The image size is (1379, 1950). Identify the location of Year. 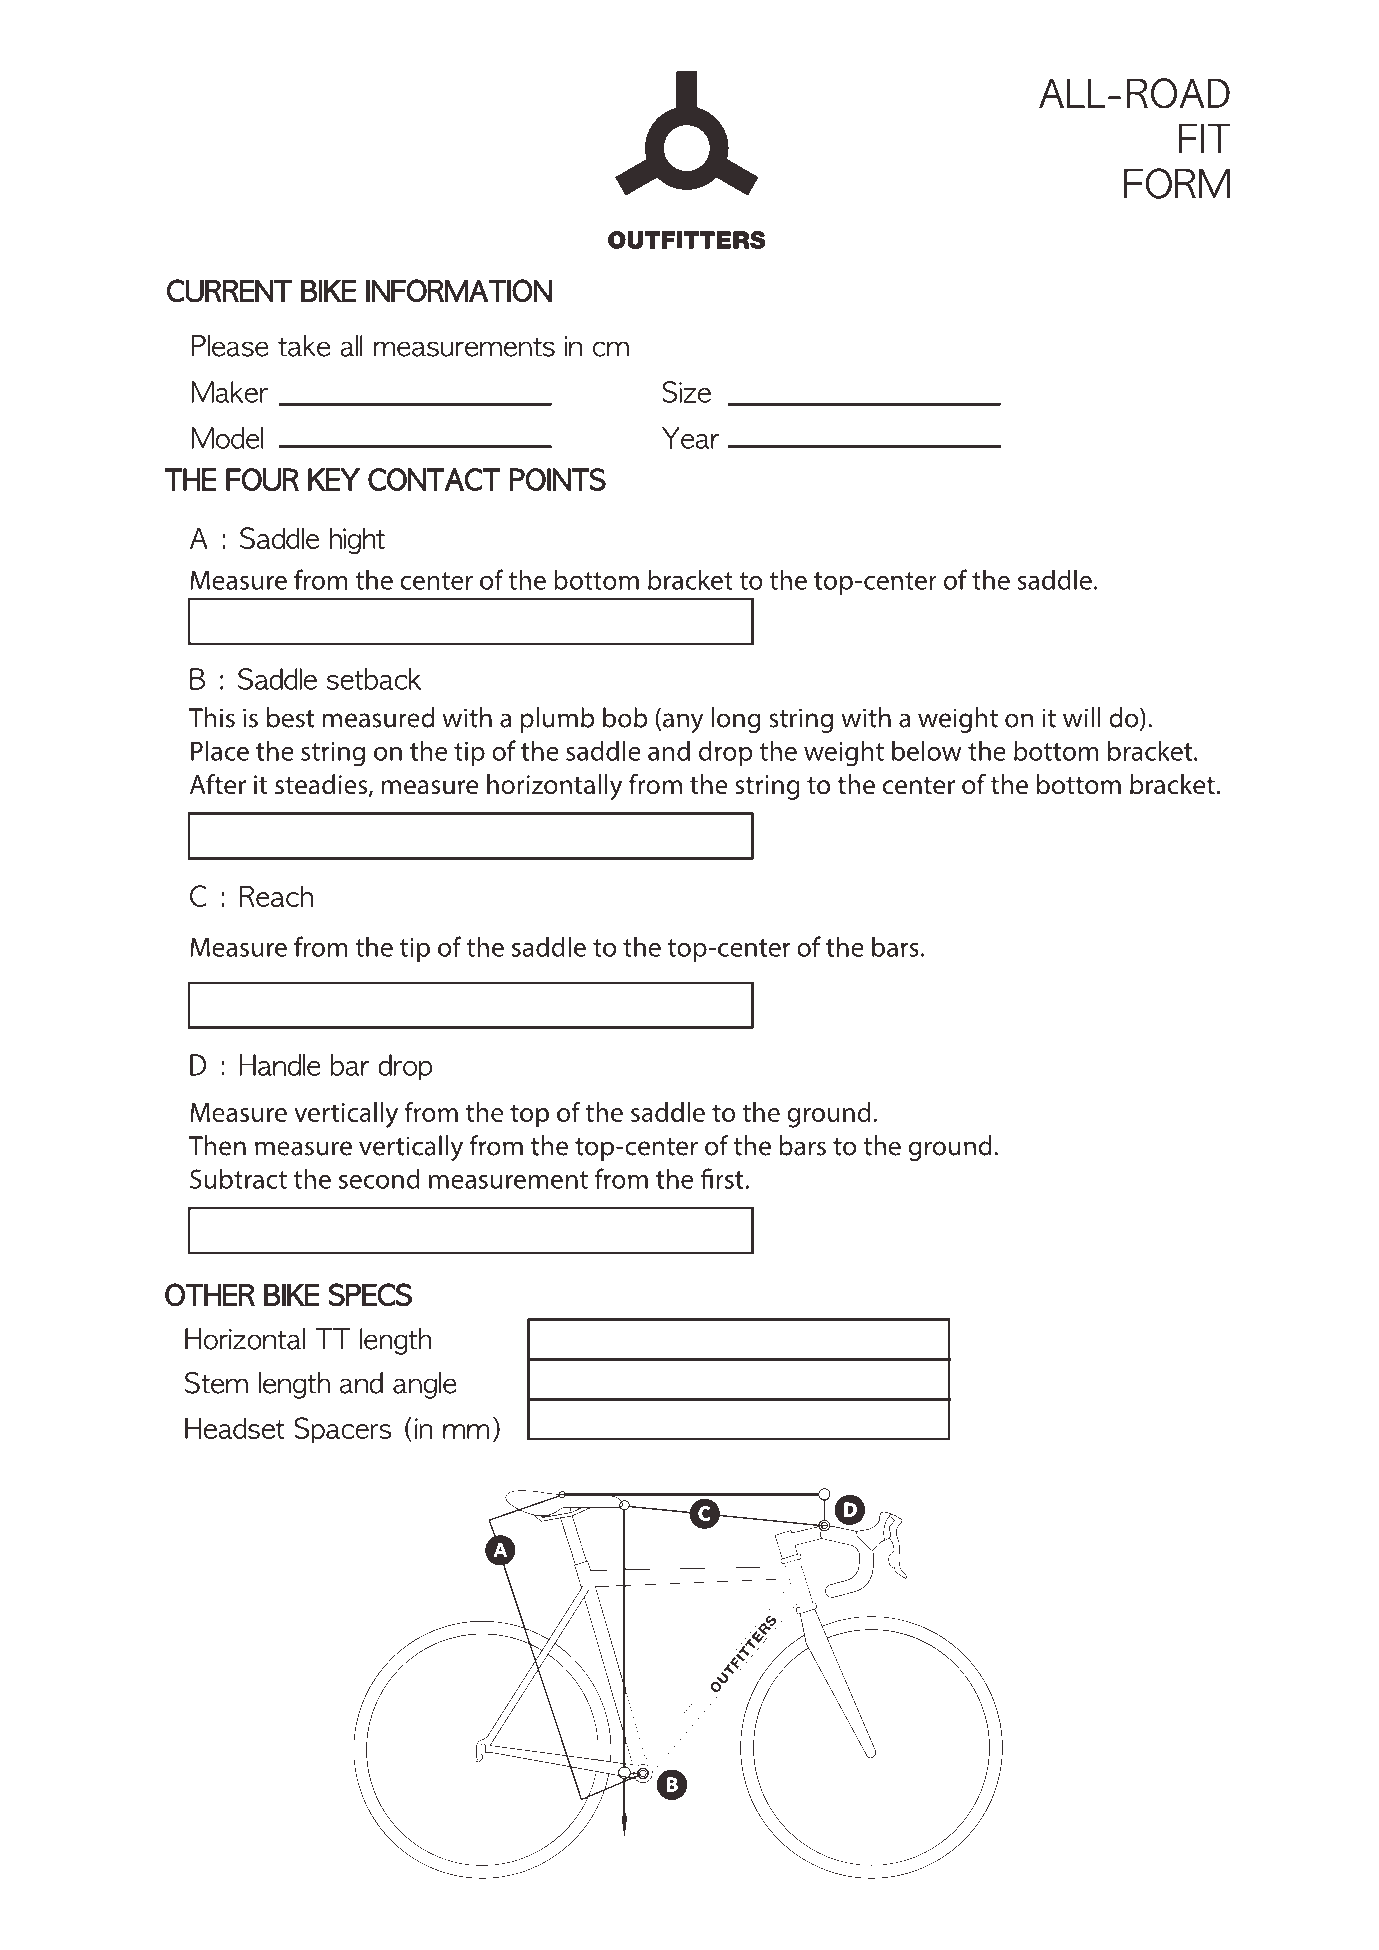
(690, 438).
